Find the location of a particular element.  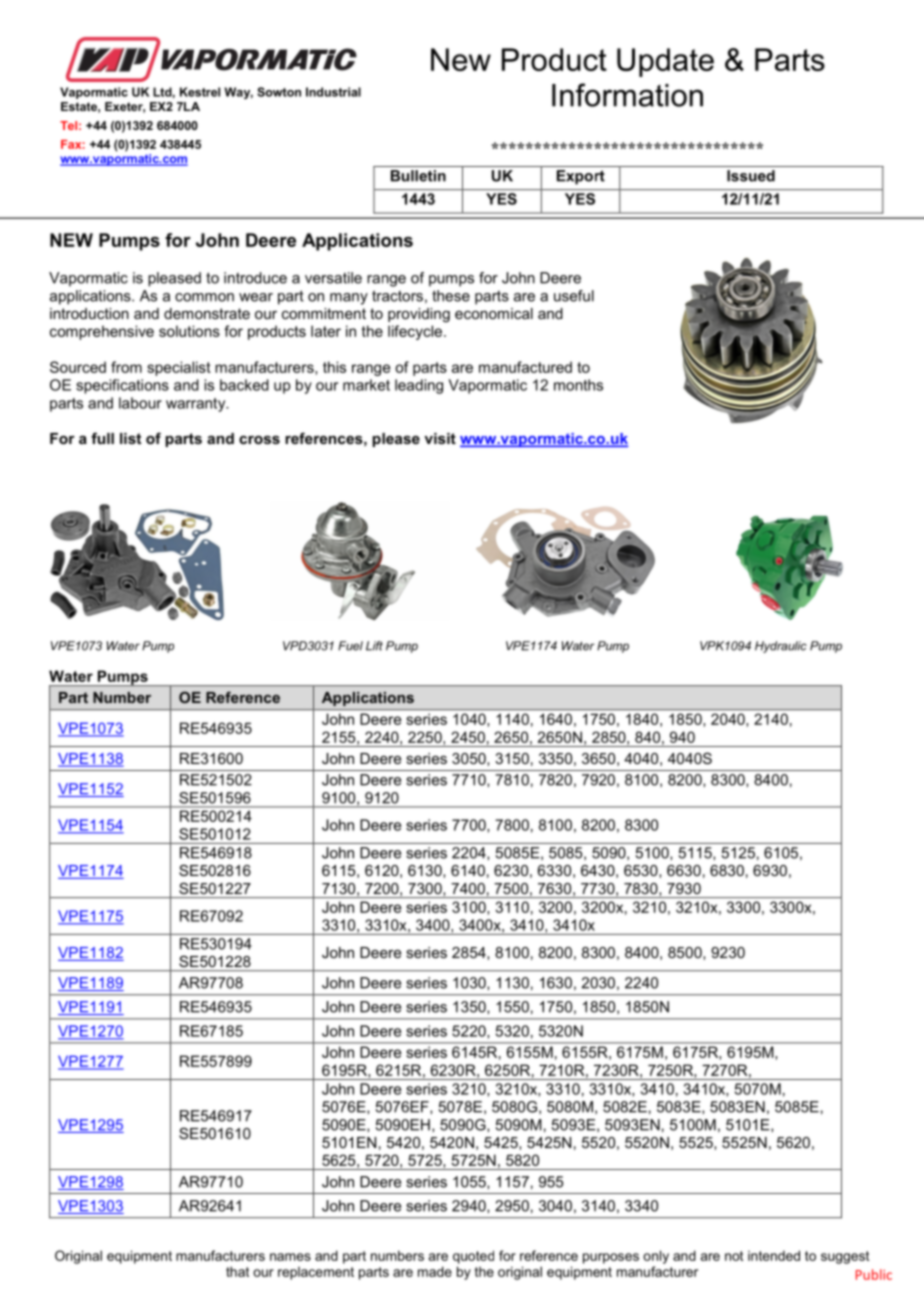

quoted is located at coordinates (473, 1257).
